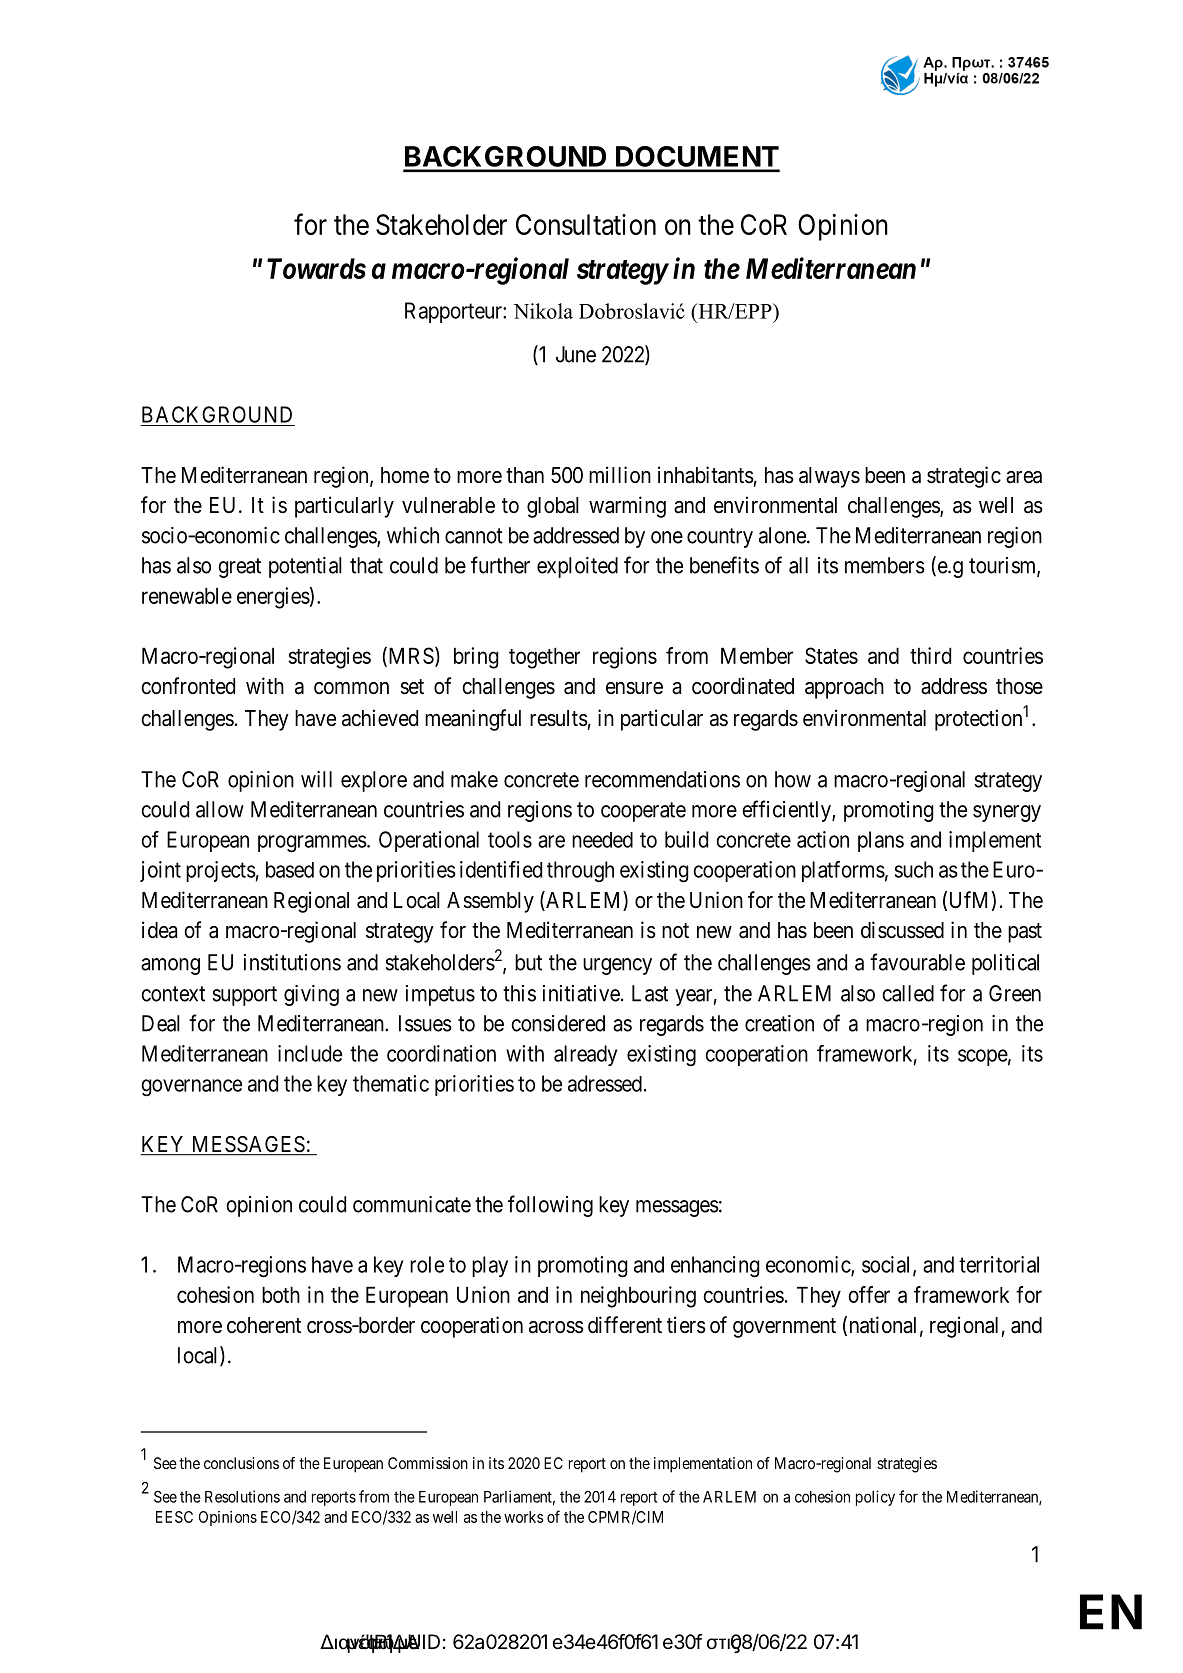 This screenshot has width=1183, height=1673. I want to click on confronted, so click(188, 686).
